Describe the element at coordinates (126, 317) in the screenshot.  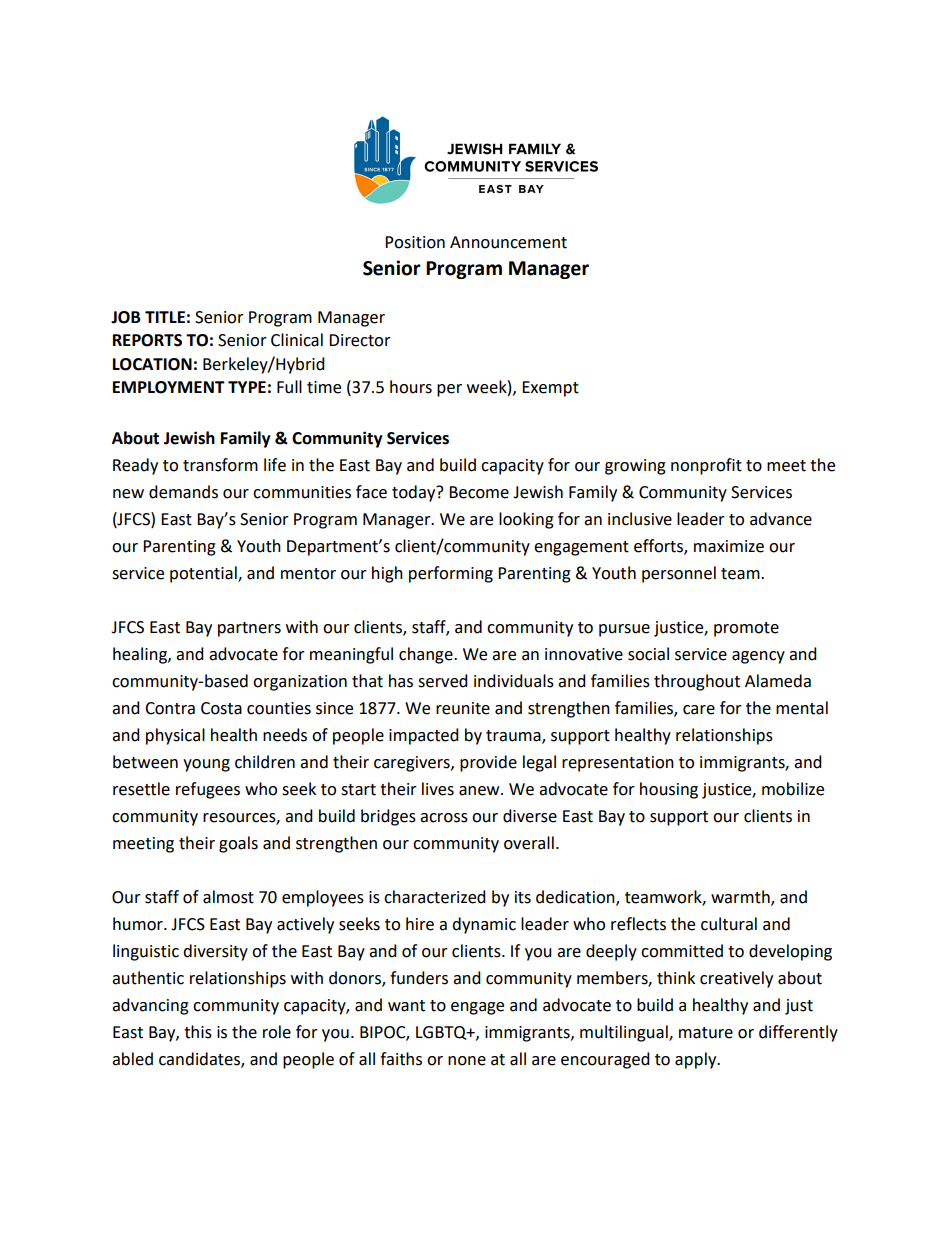
I see `JOB` at that location.
